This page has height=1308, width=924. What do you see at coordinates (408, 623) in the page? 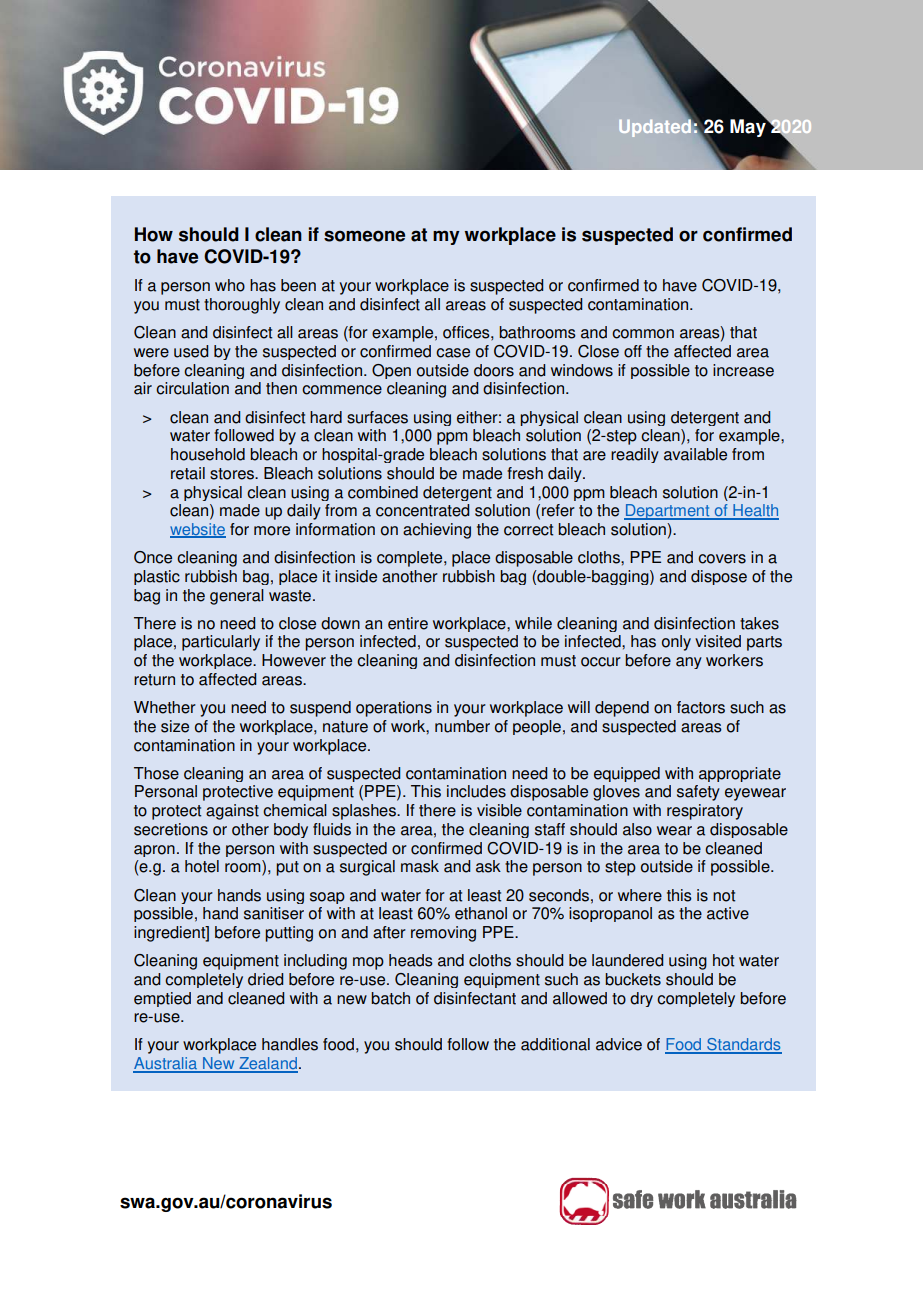
I see `entire` at bounding box center [408, 623].
